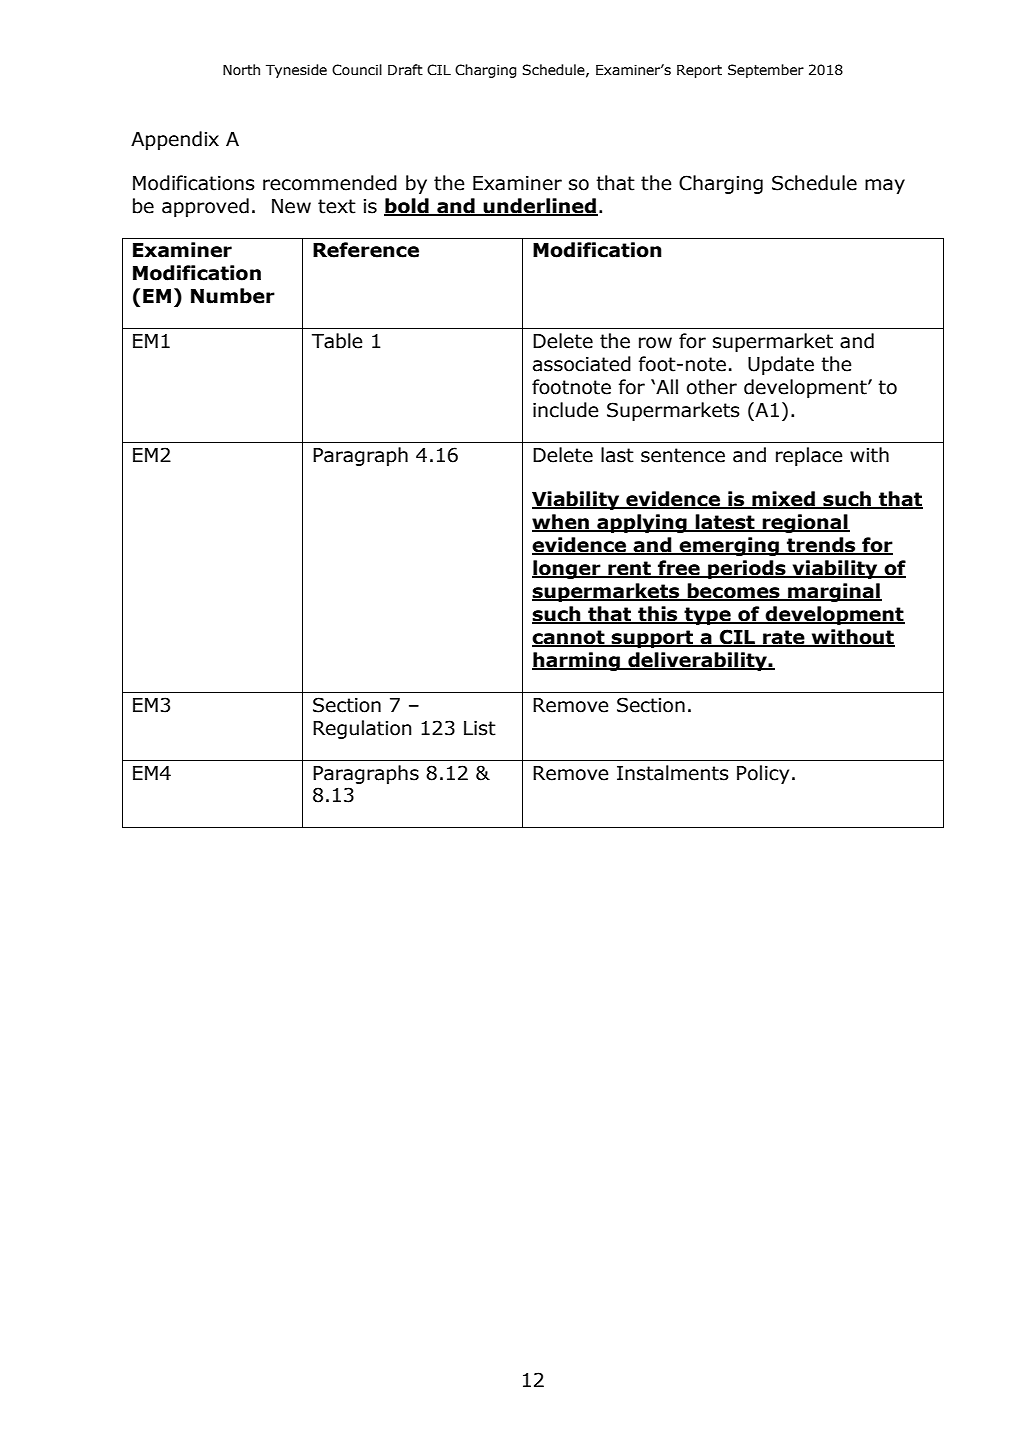  What do you see at coordinates (567, 569) in the screenshot?
I see `longer` at bounding box center [567, 569].
